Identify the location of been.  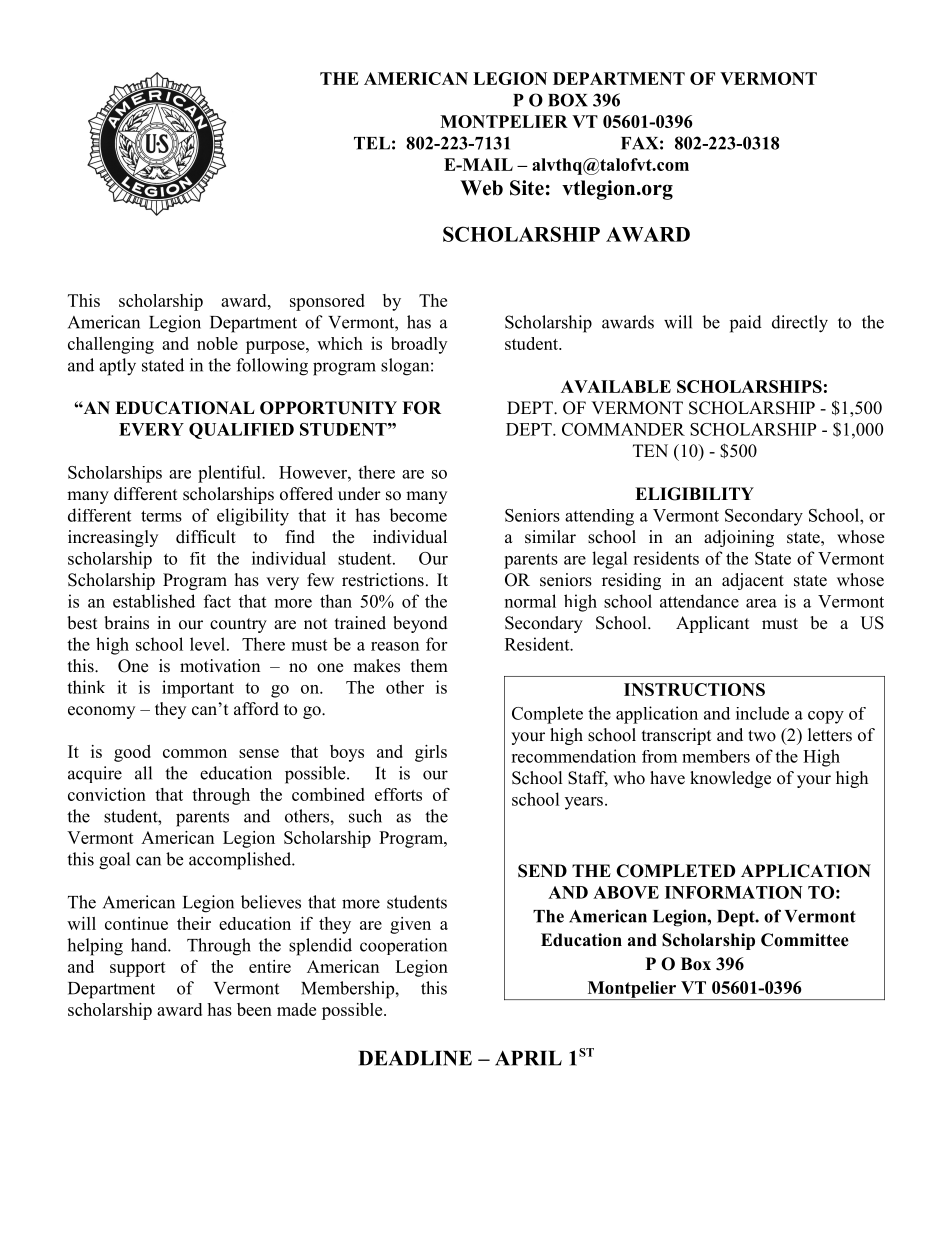
(254, 1009).
